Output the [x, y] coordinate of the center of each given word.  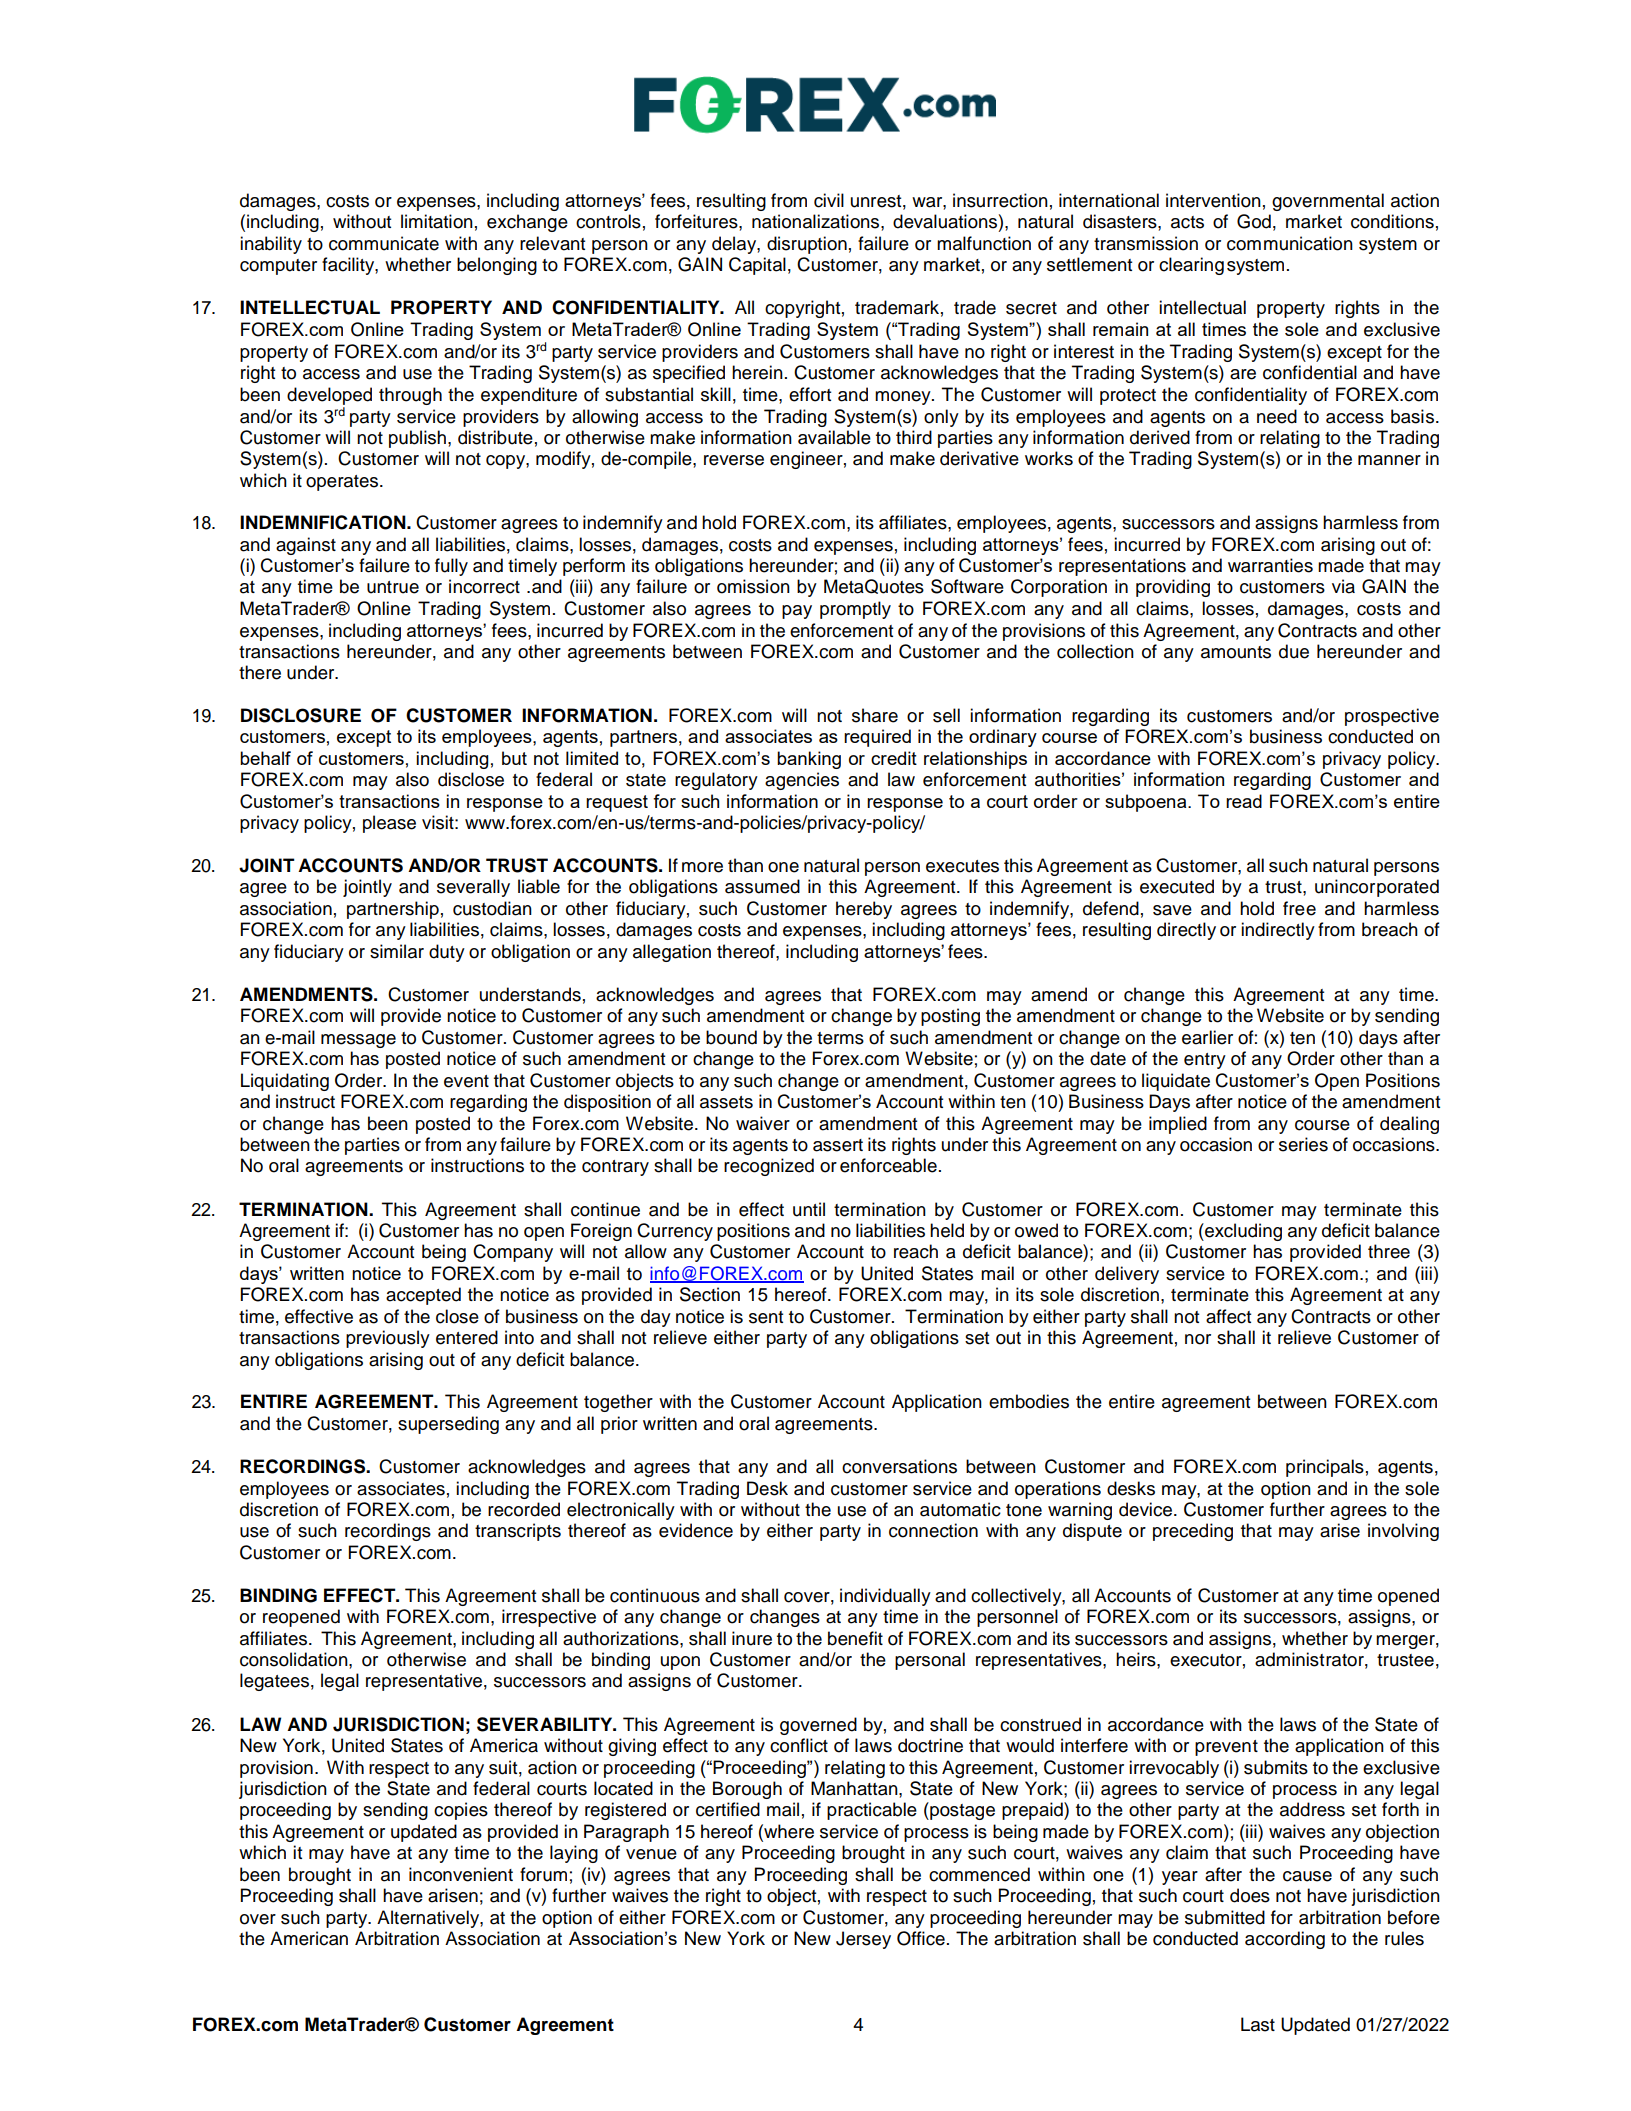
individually [885, 1597]
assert [838, 1145]
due [1294, 651]
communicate [384, 243]
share [875, 715]
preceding [1193, 1532]
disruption [807, 245]
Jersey [863, 1940]
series [1303, 1144]
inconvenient [461, 1874]
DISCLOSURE [301, 715]
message [358, 1041]
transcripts [518, 1532]
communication [1290, 243]
